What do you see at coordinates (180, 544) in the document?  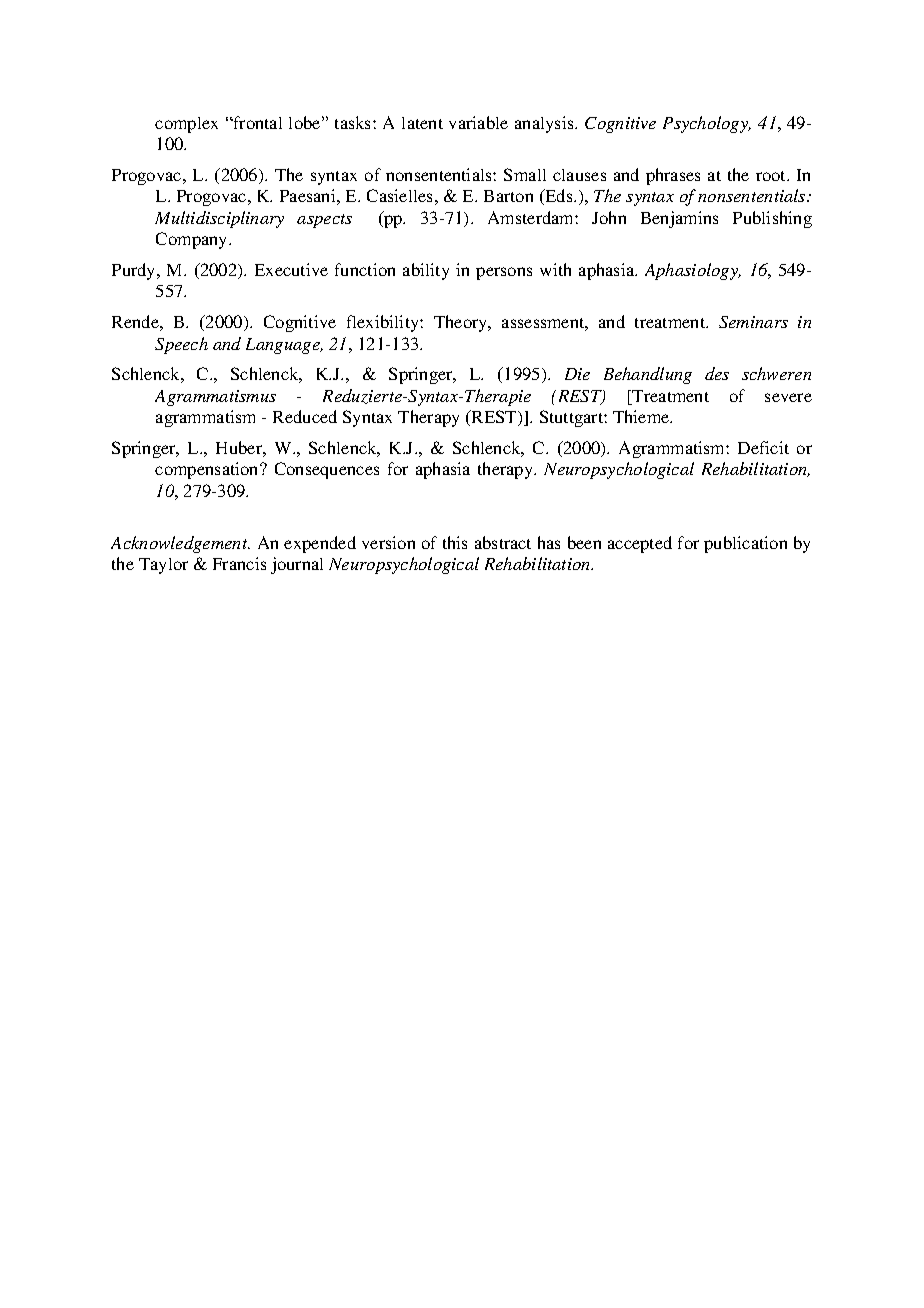 I see `Acknowledgement` at bounding box center [180, 544].
